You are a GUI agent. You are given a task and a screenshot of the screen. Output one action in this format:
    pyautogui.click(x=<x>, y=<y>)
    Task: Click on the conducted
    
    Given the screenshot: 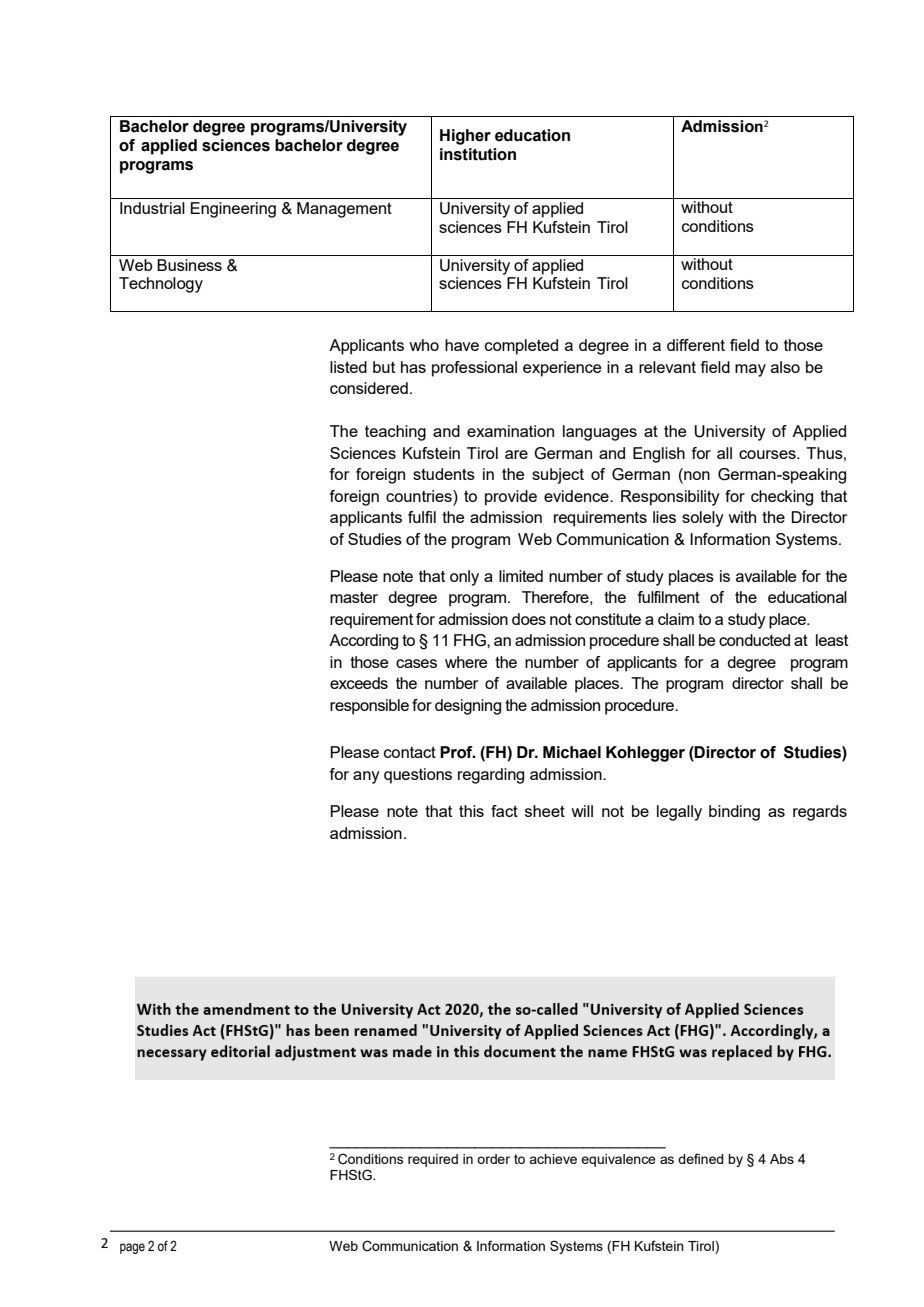 What is the action you would take?
    pyautogui.click(x=754, y=640)
